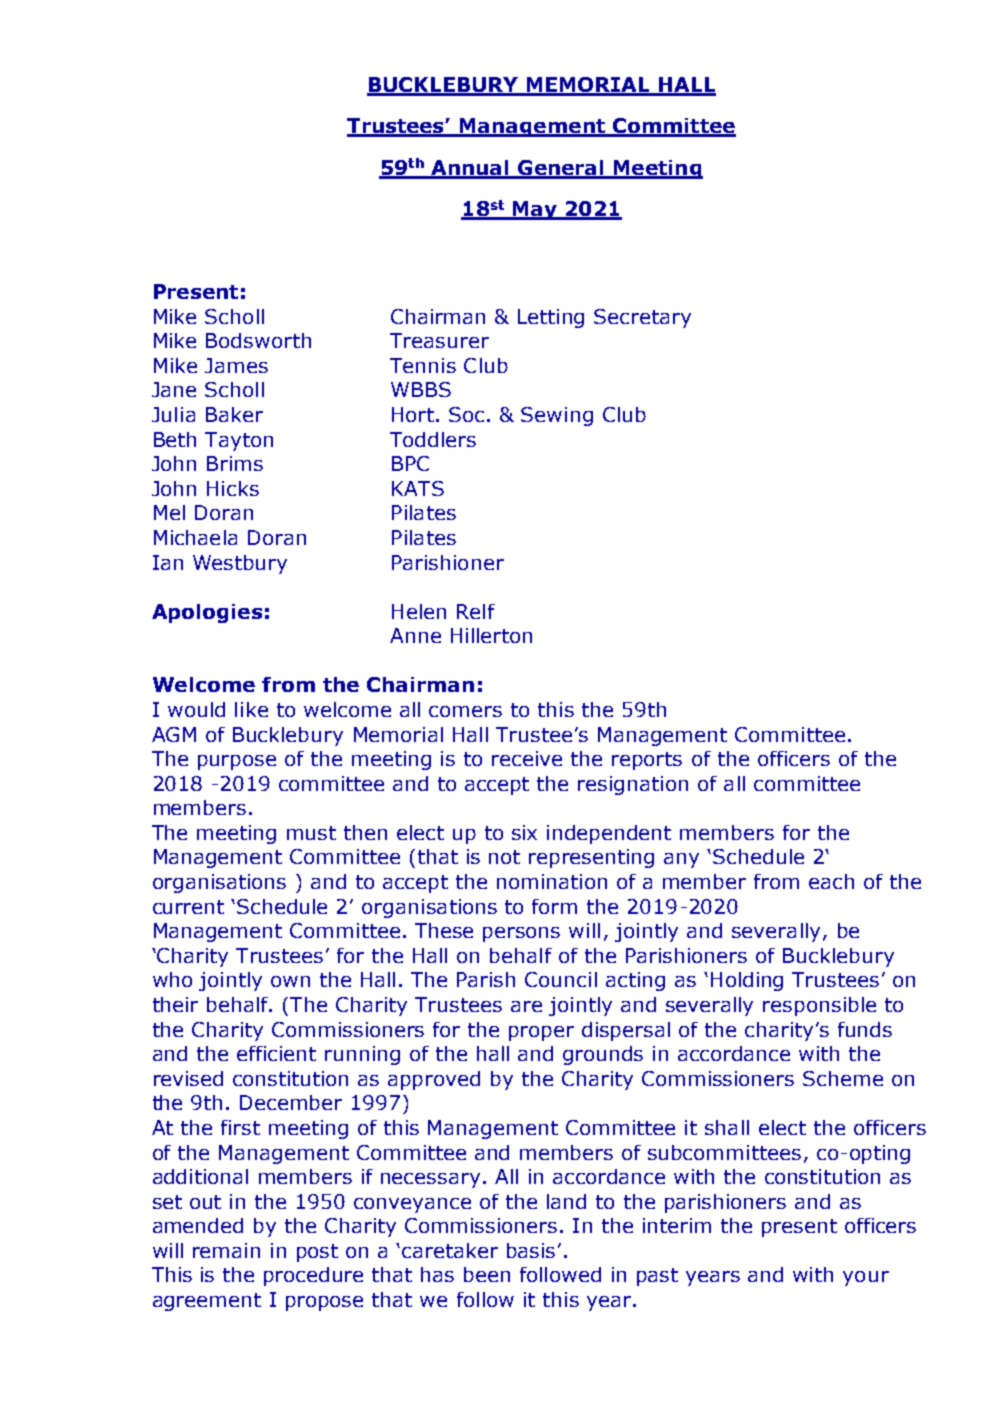 This document has height=1419, width=1002. What do you see at coordinates (551, 318) in the document?
I see `Letting` at bounding box center [551, 318].
